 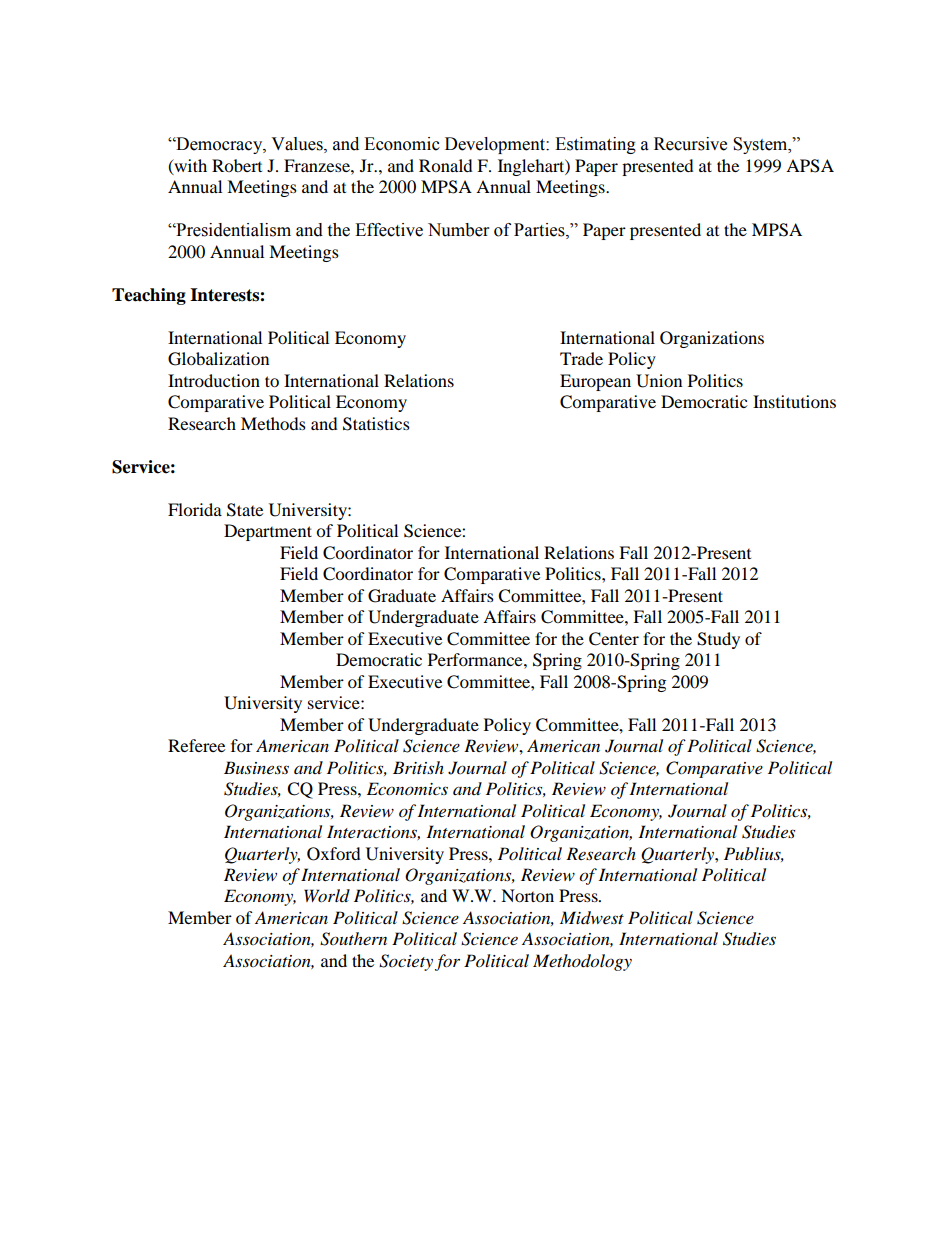 I want to click on World, so click(x=327, y=895).
